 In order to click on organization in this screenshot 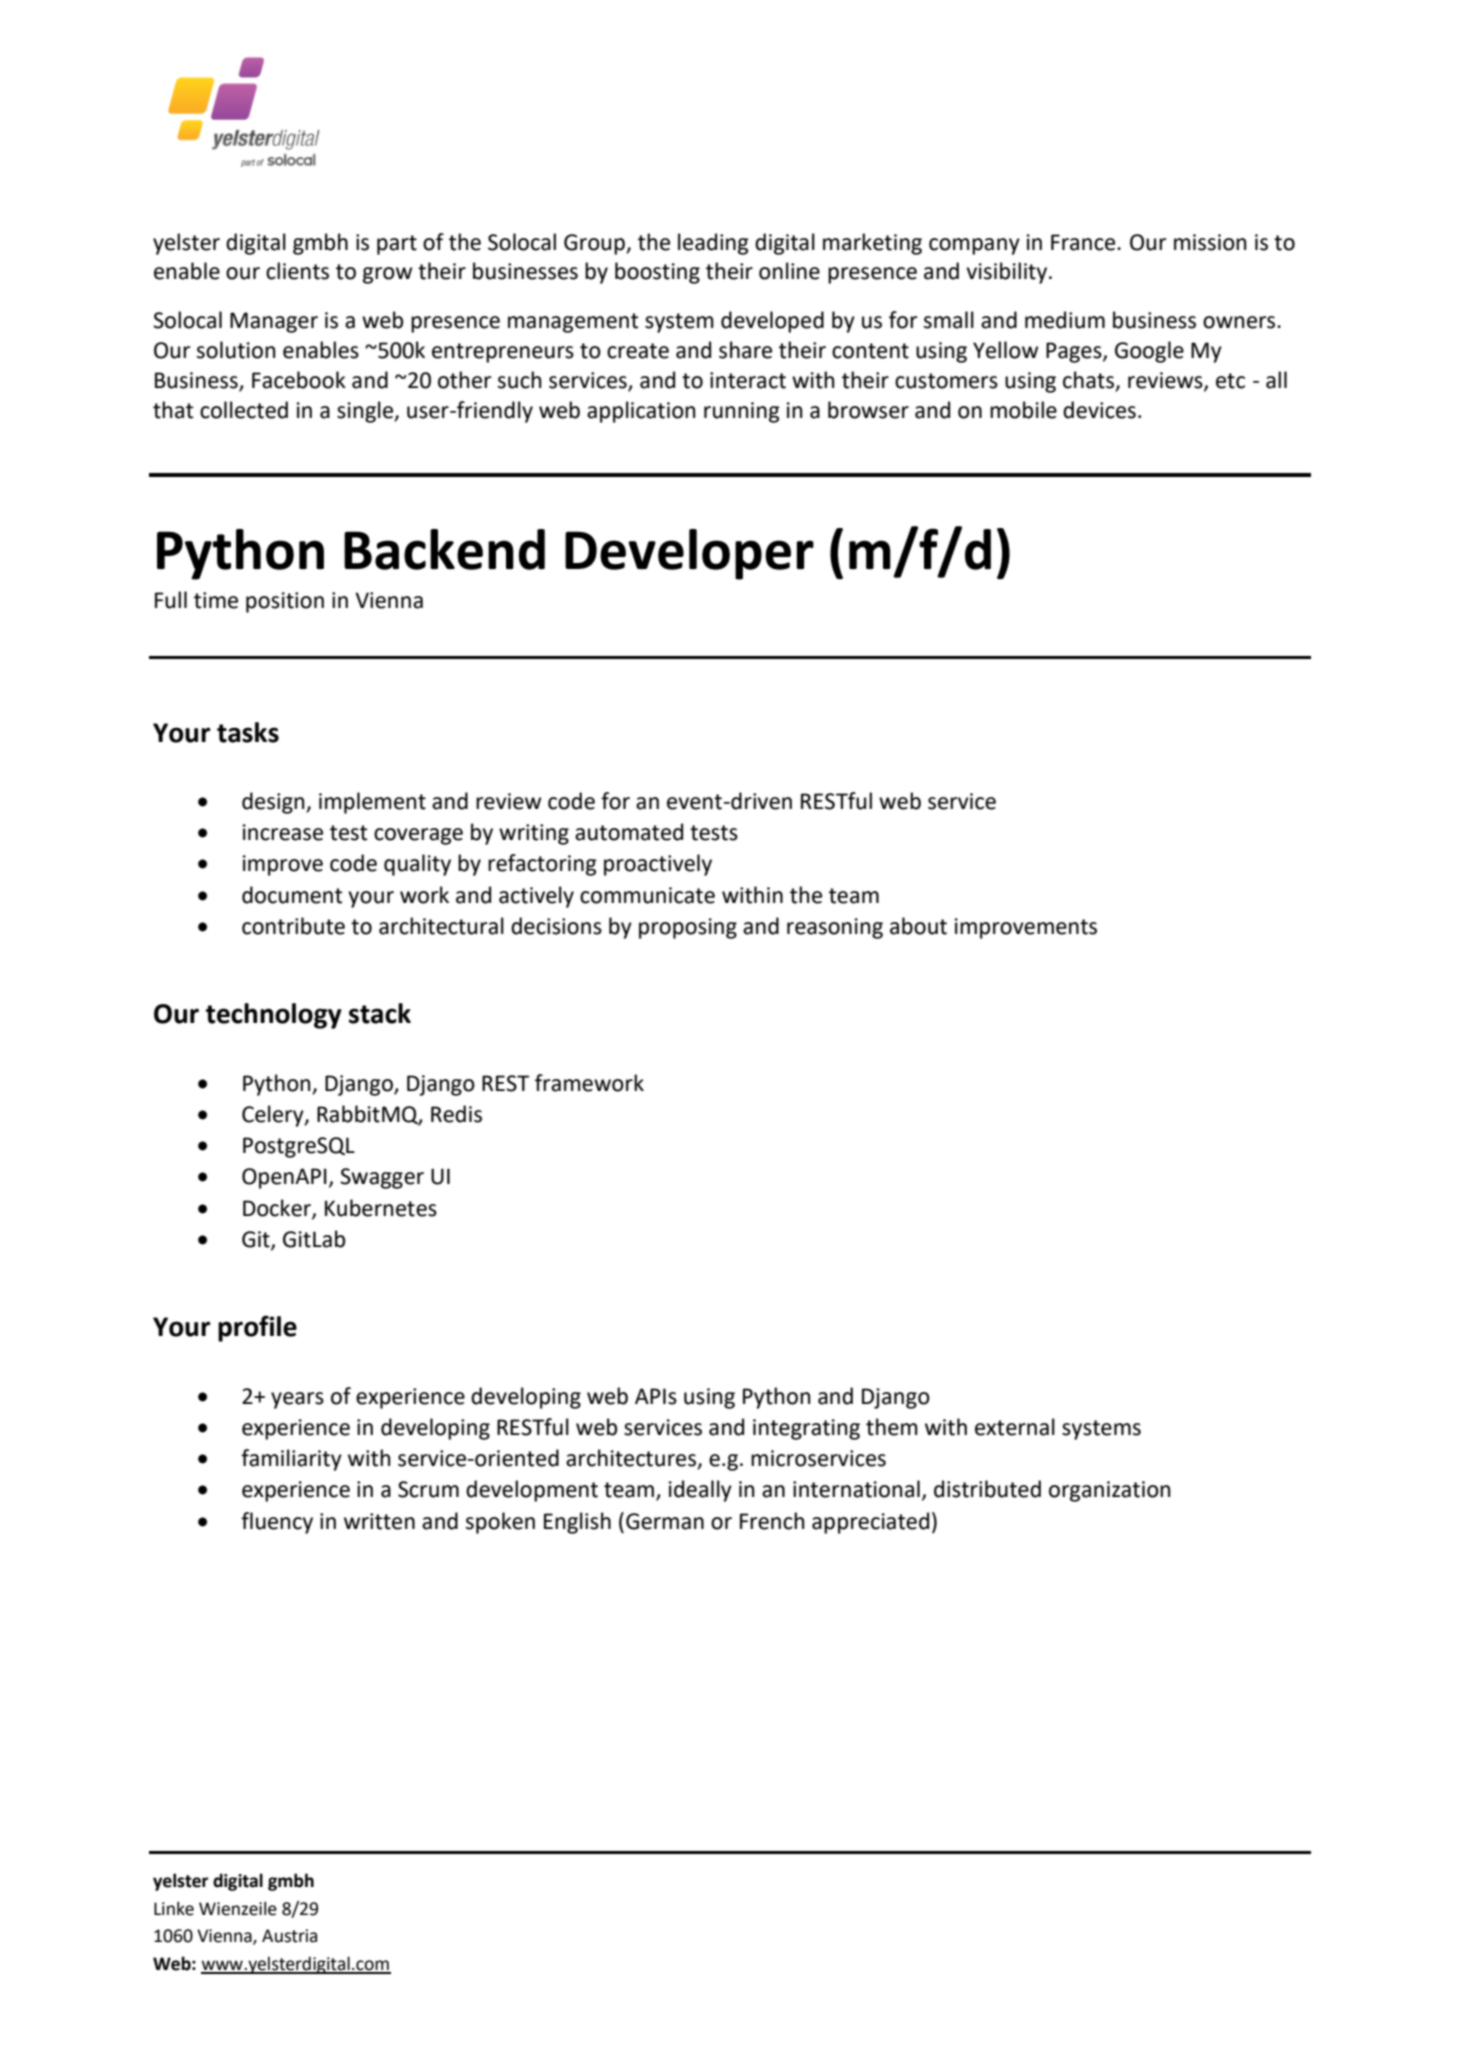, I will do `click(1109, 1491)`.
